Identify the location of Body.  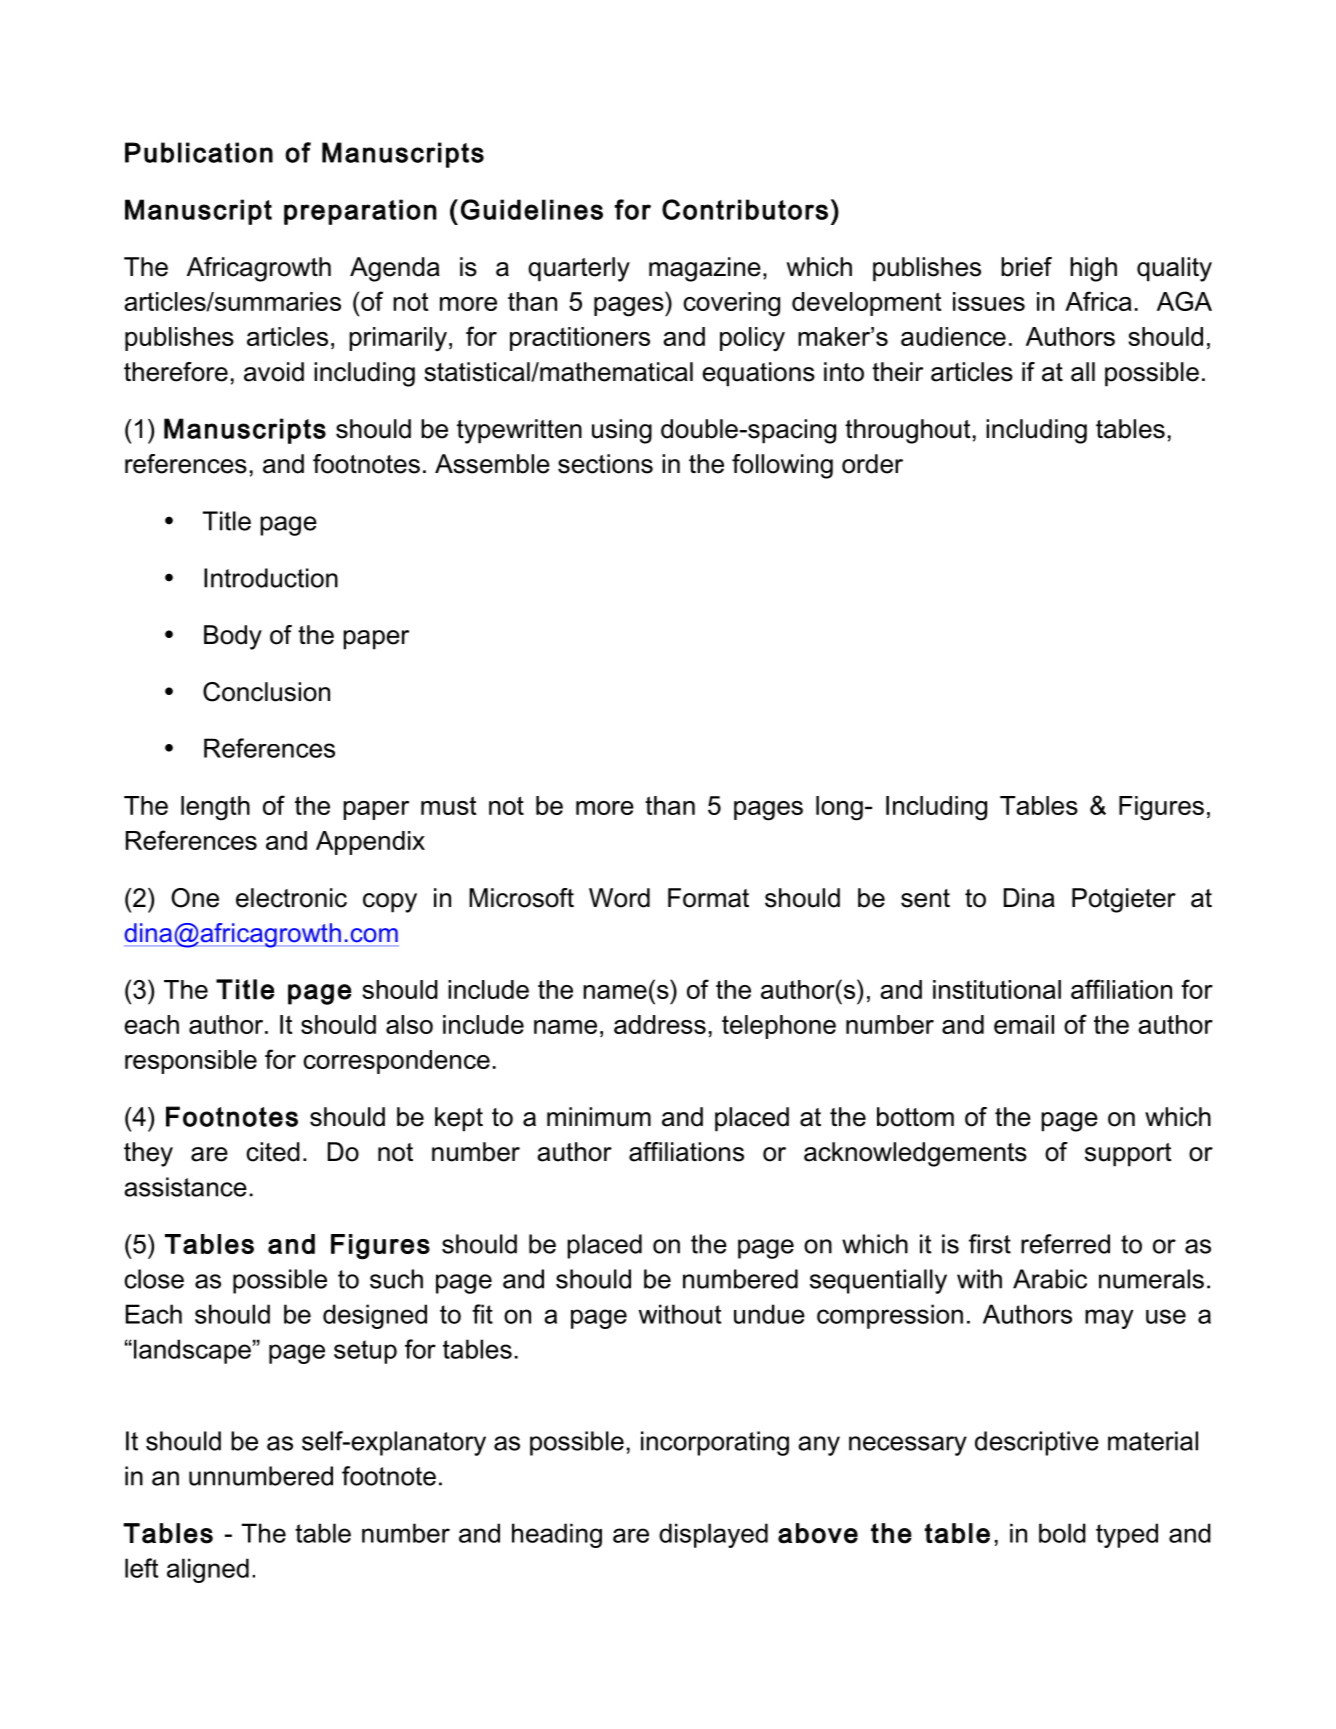
(233, 637).
